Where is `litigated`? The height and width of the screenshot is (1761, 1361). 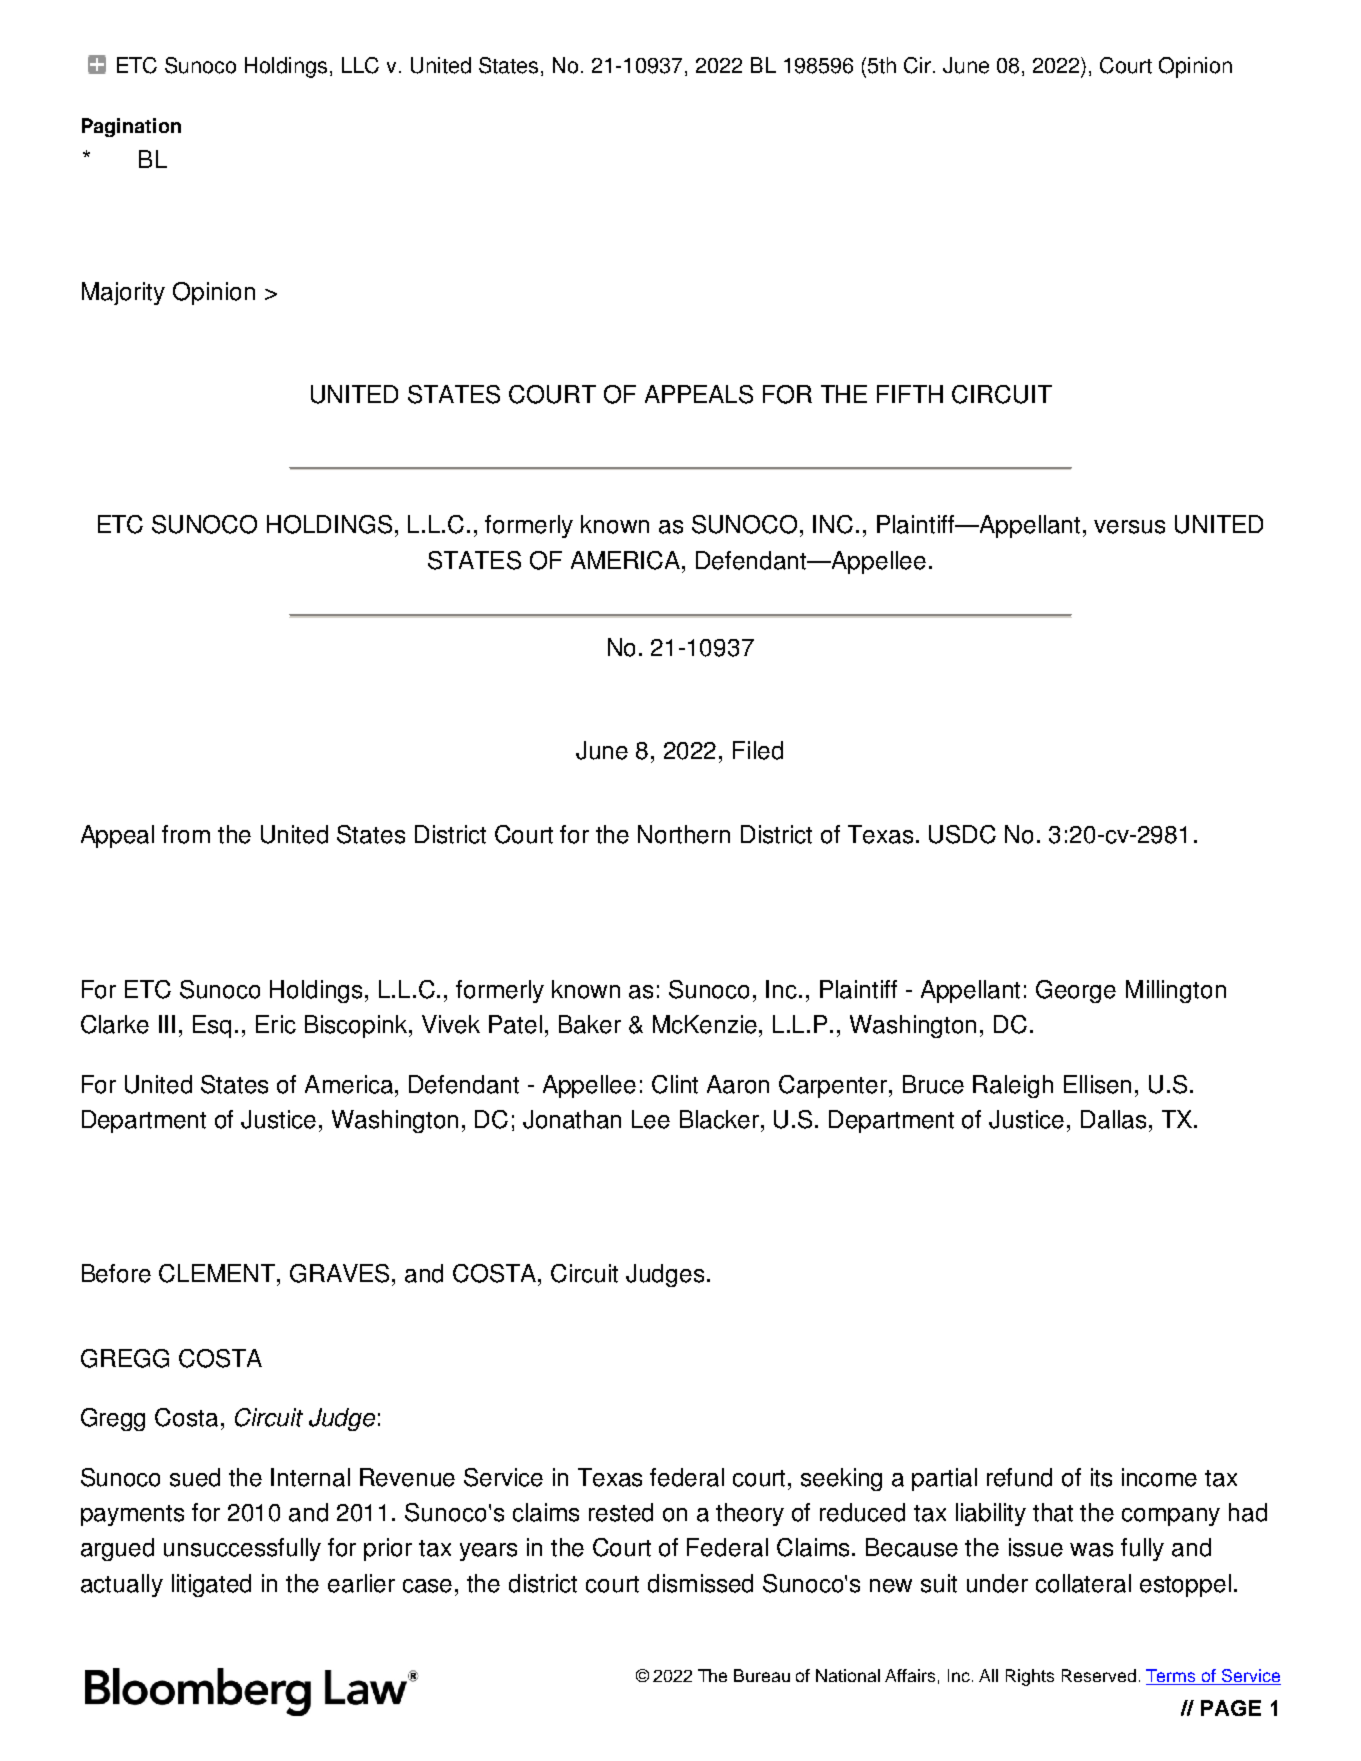 litigated is located at coordinates (211, 1585).
